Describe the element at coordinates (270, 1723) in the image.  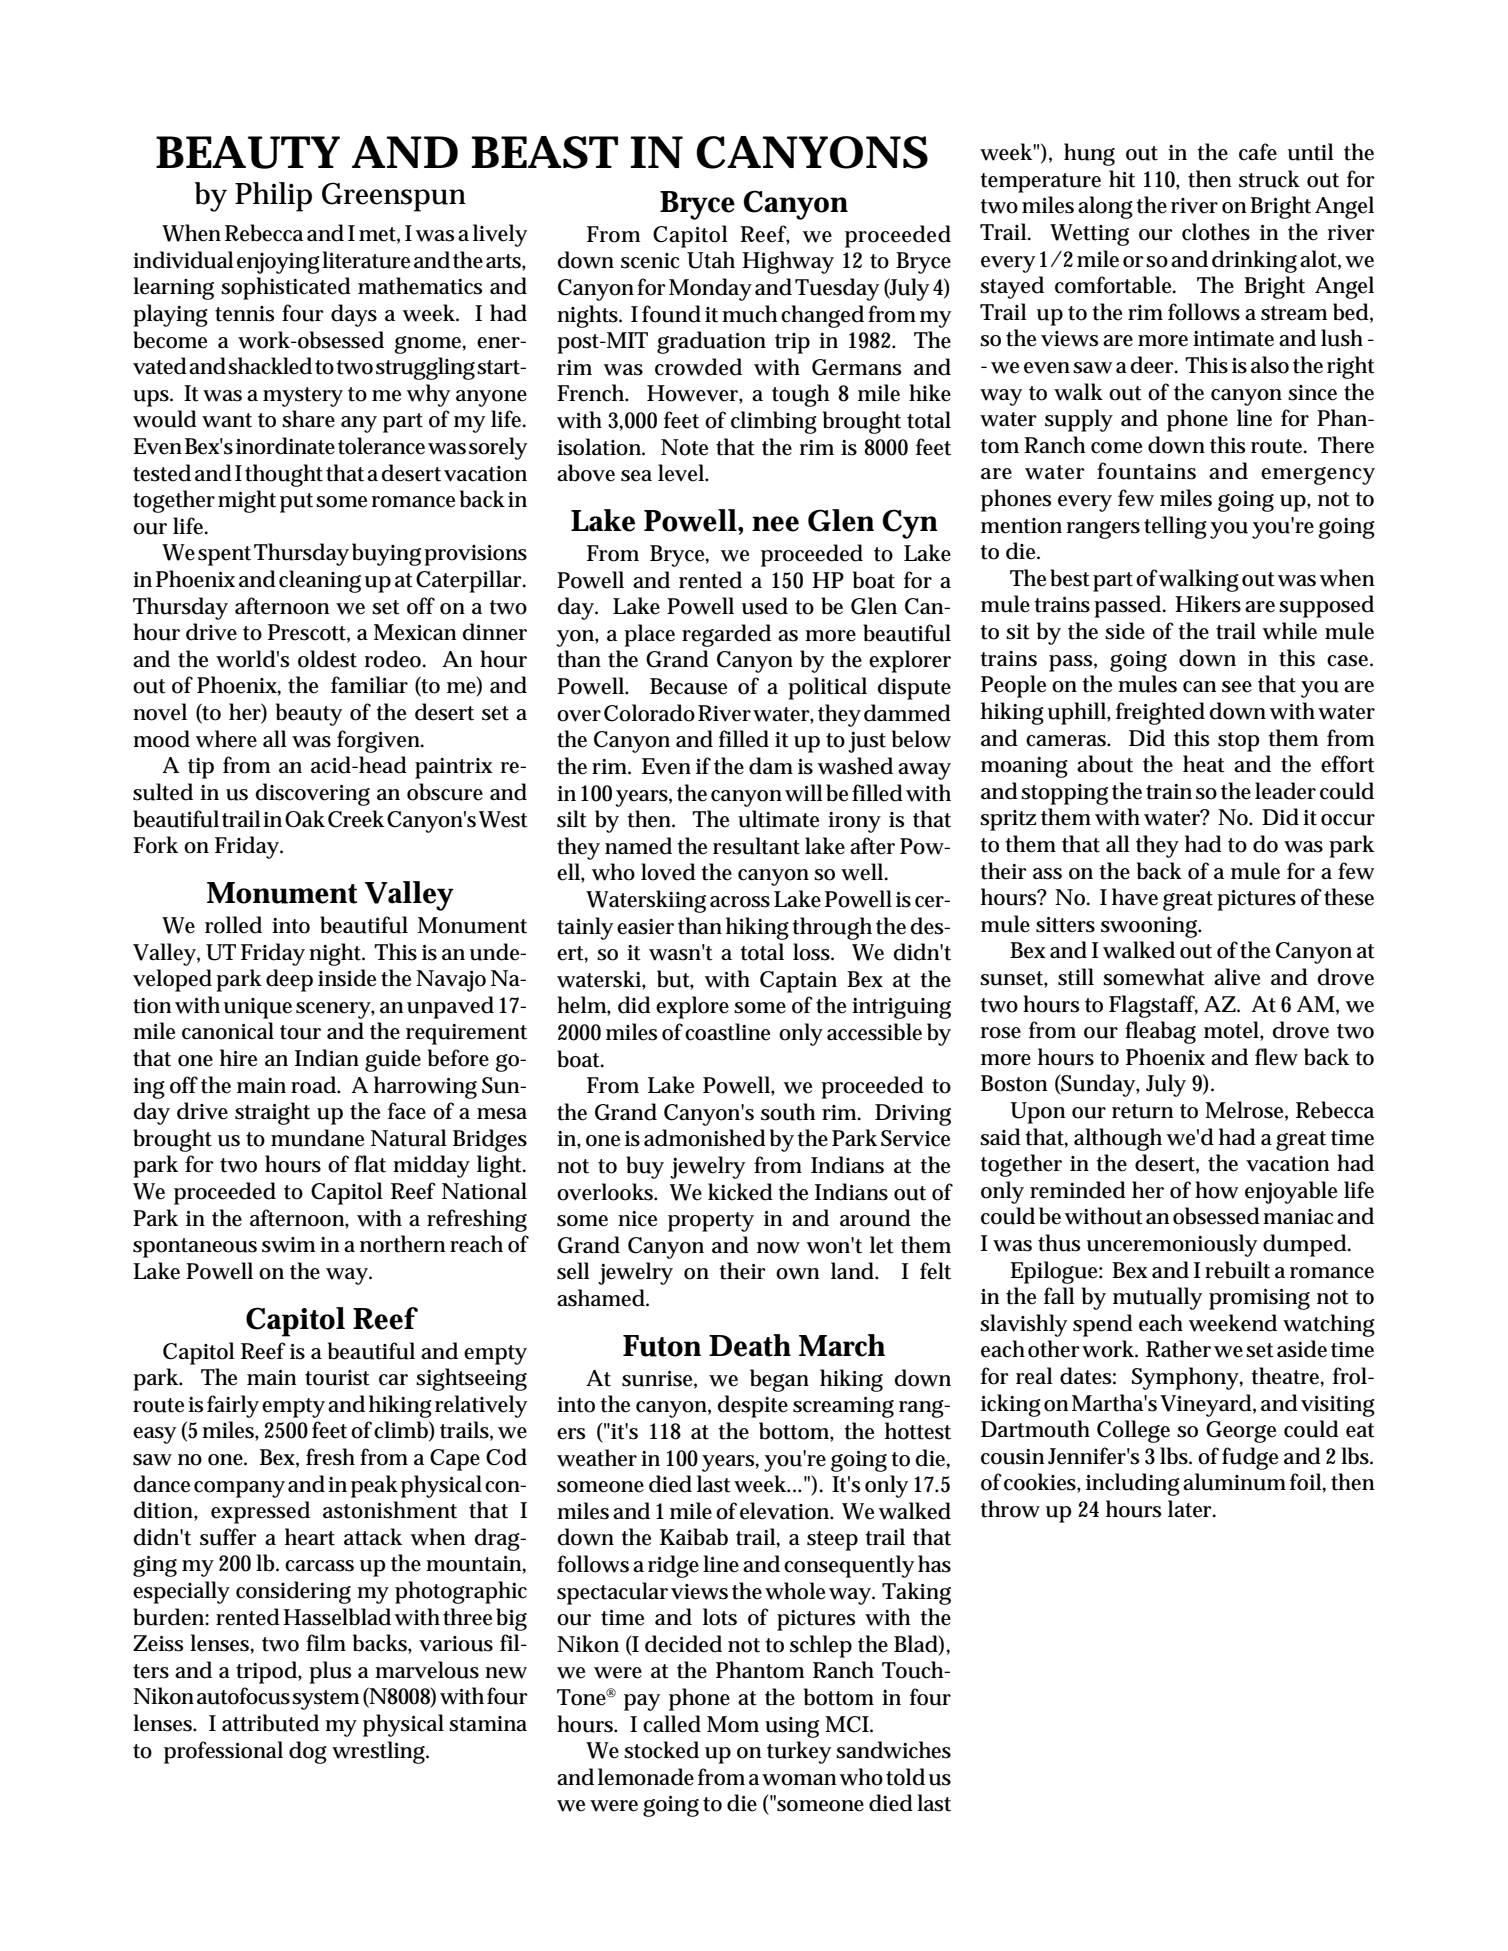
I see `attributed` at that location.
